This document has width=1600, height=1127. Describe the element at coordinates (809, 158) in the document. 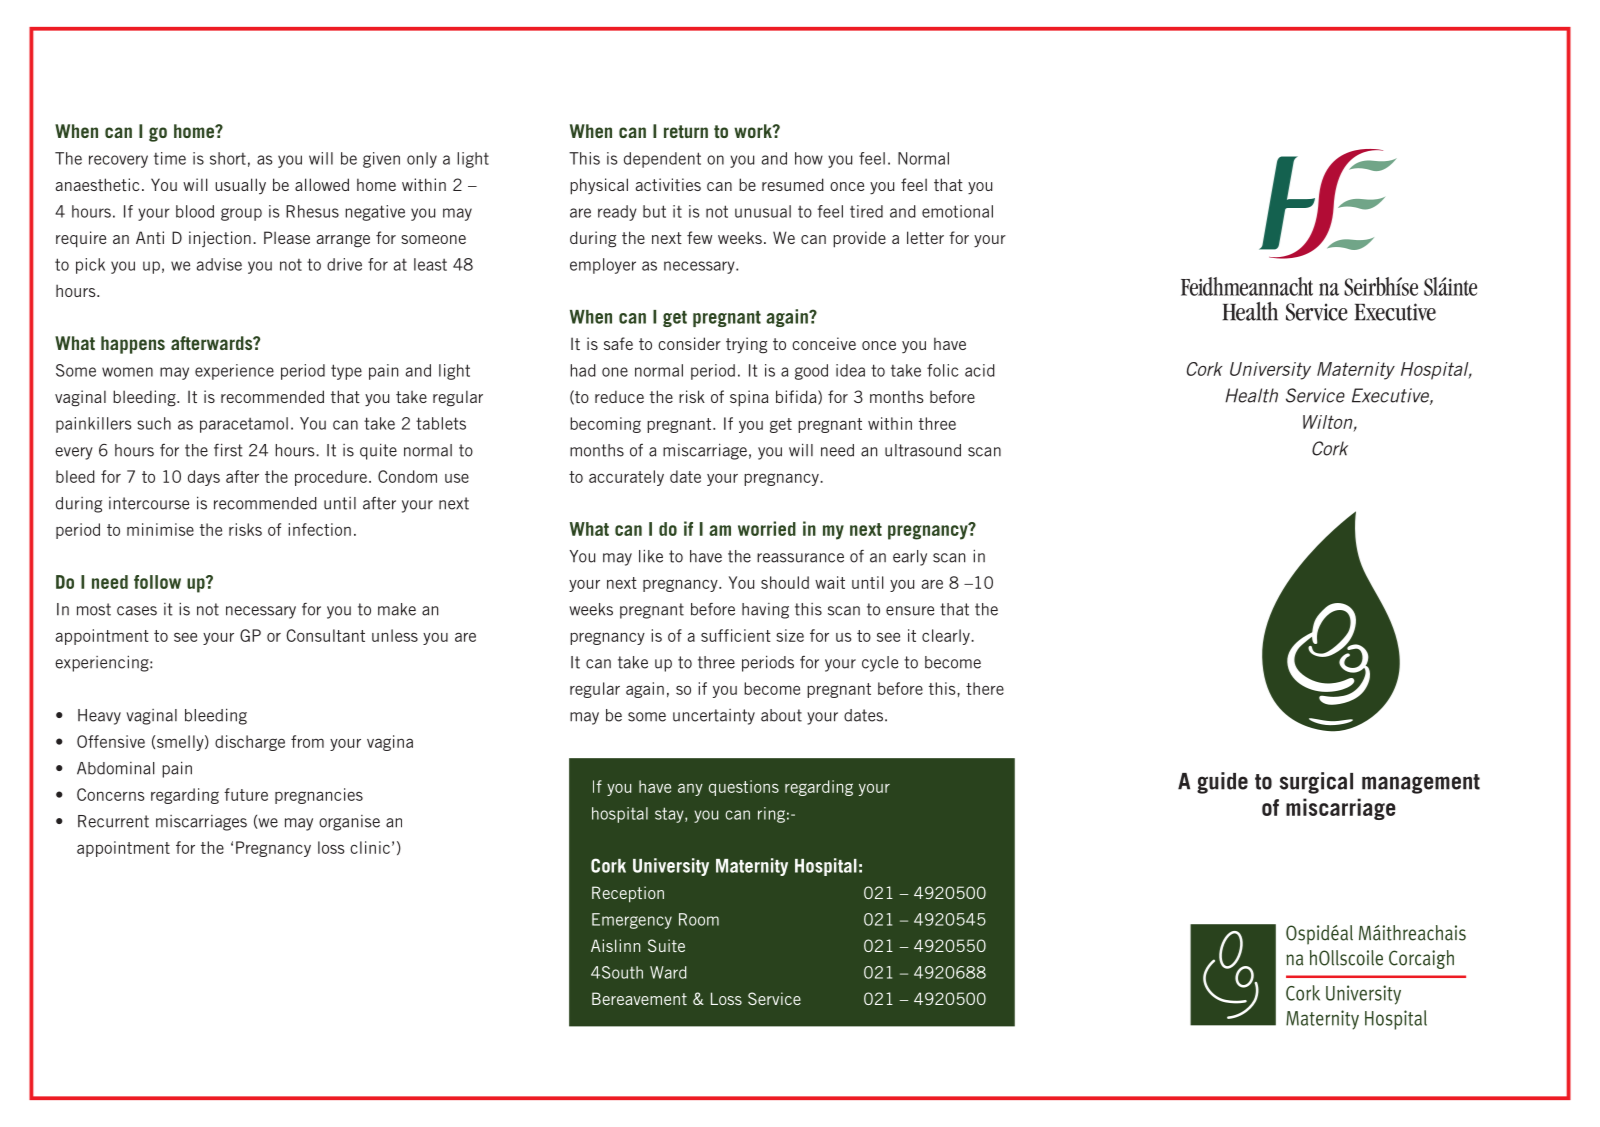

I see `how` at that location.
